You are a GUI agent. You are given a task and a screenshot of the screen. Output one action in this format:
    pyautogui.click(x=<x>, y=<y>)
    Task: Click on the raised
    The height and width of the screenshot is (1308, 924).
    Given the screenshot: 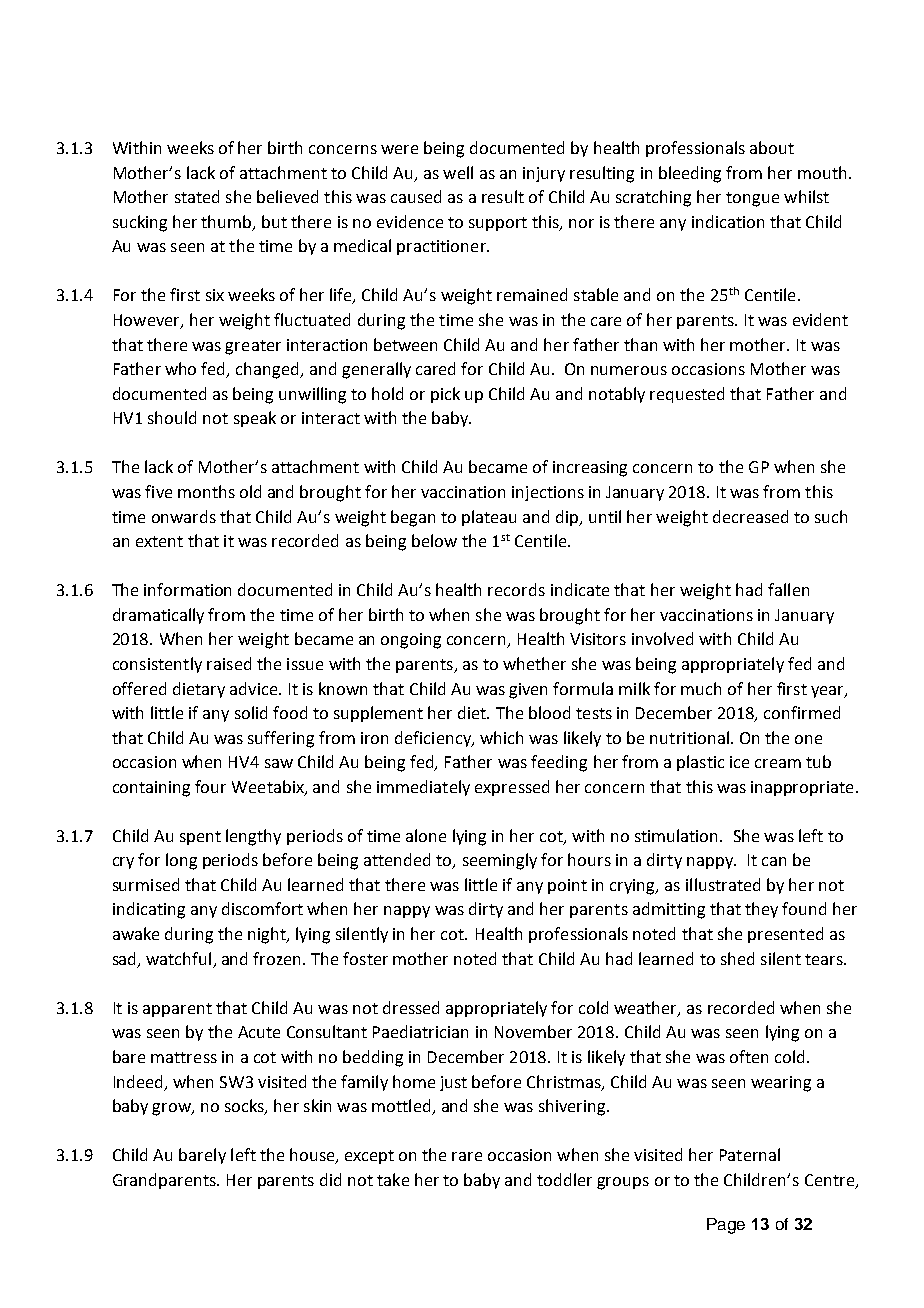 What is the action you would take?
    pyautogui.click(x=229, y=663)
